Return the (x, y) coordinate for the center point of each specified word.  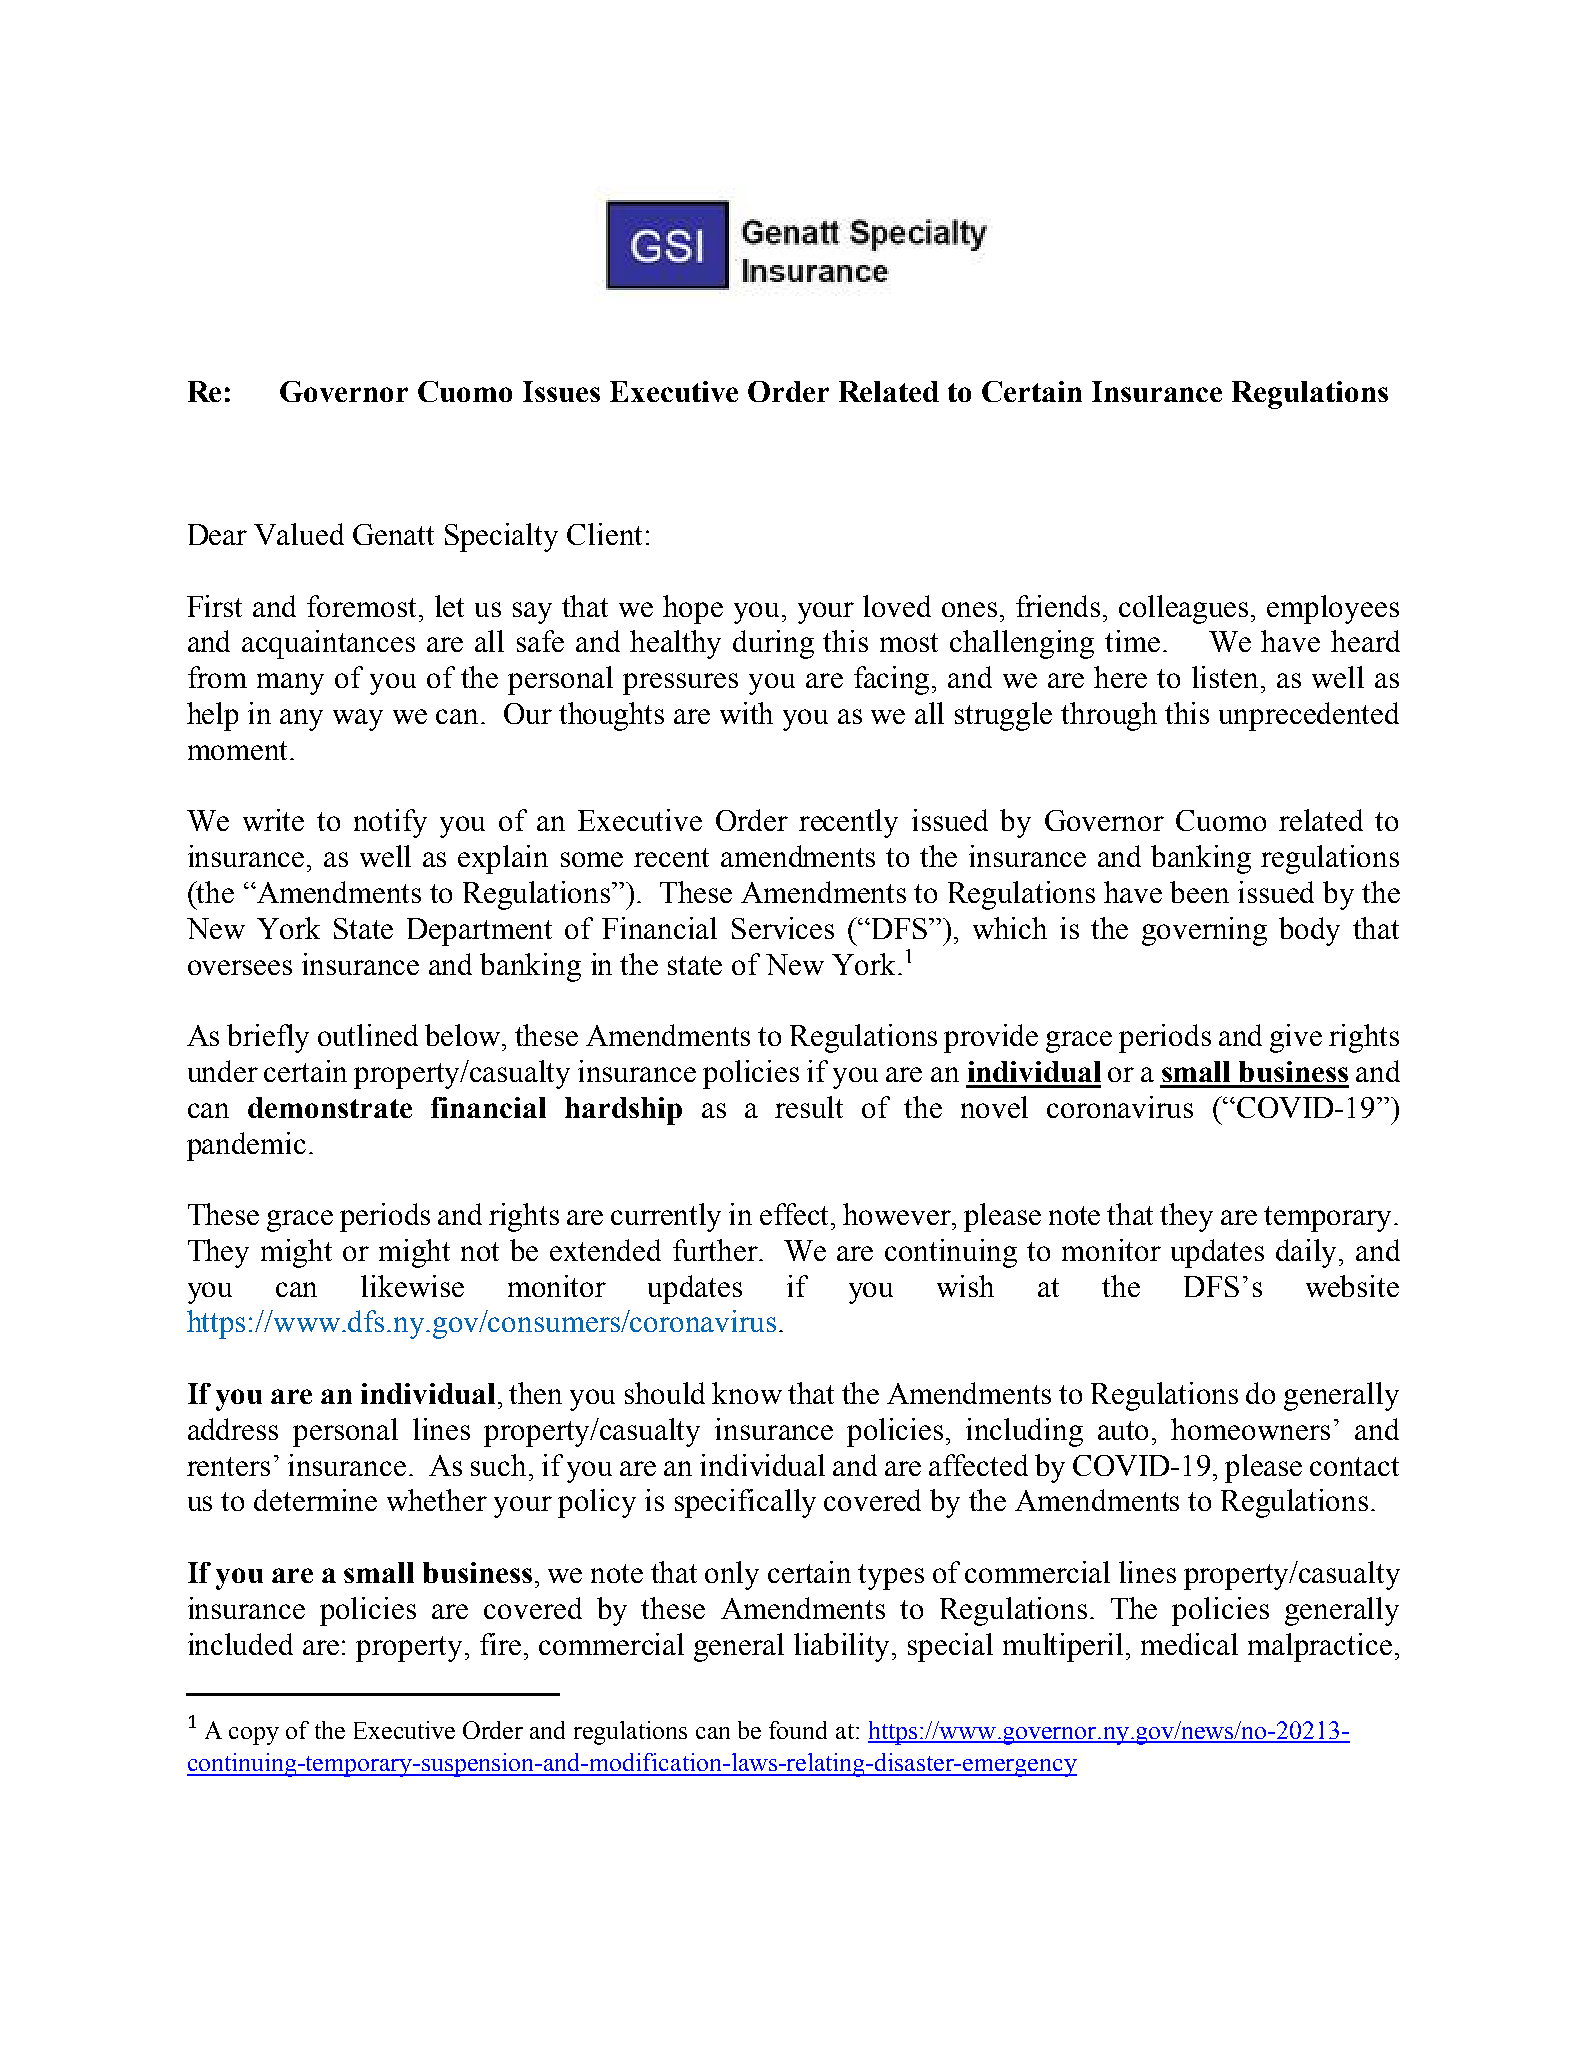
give (1296, 1038)
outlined (368, 1035)
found (798, 1730)
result (809, 1107)
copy (254, 1736)
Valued (299, 534)
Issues (561, 391)
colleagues (1185, 609)
